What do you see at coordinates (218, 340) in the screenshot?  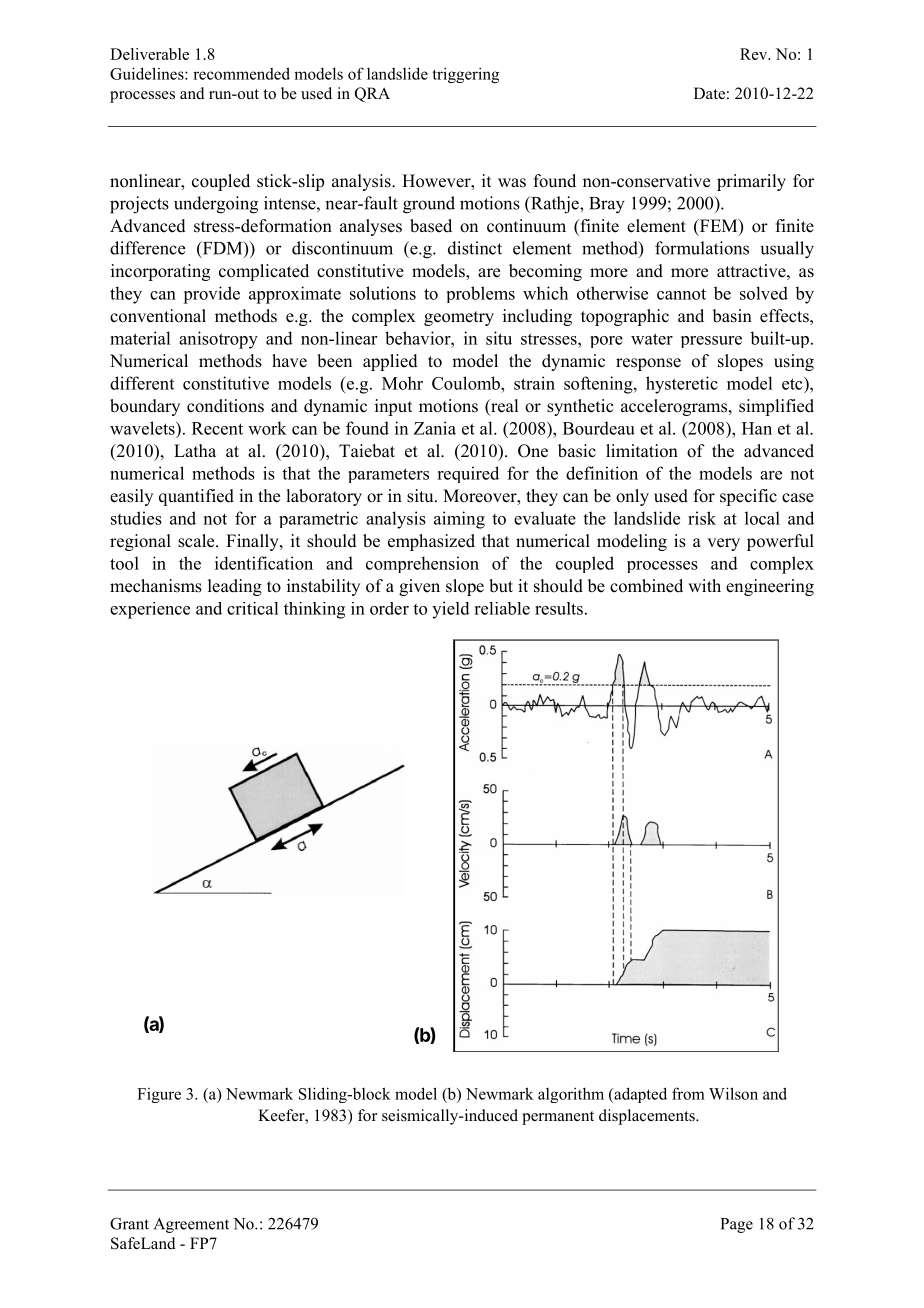 I see `anisotropy` at bounding box center [218, 340].
